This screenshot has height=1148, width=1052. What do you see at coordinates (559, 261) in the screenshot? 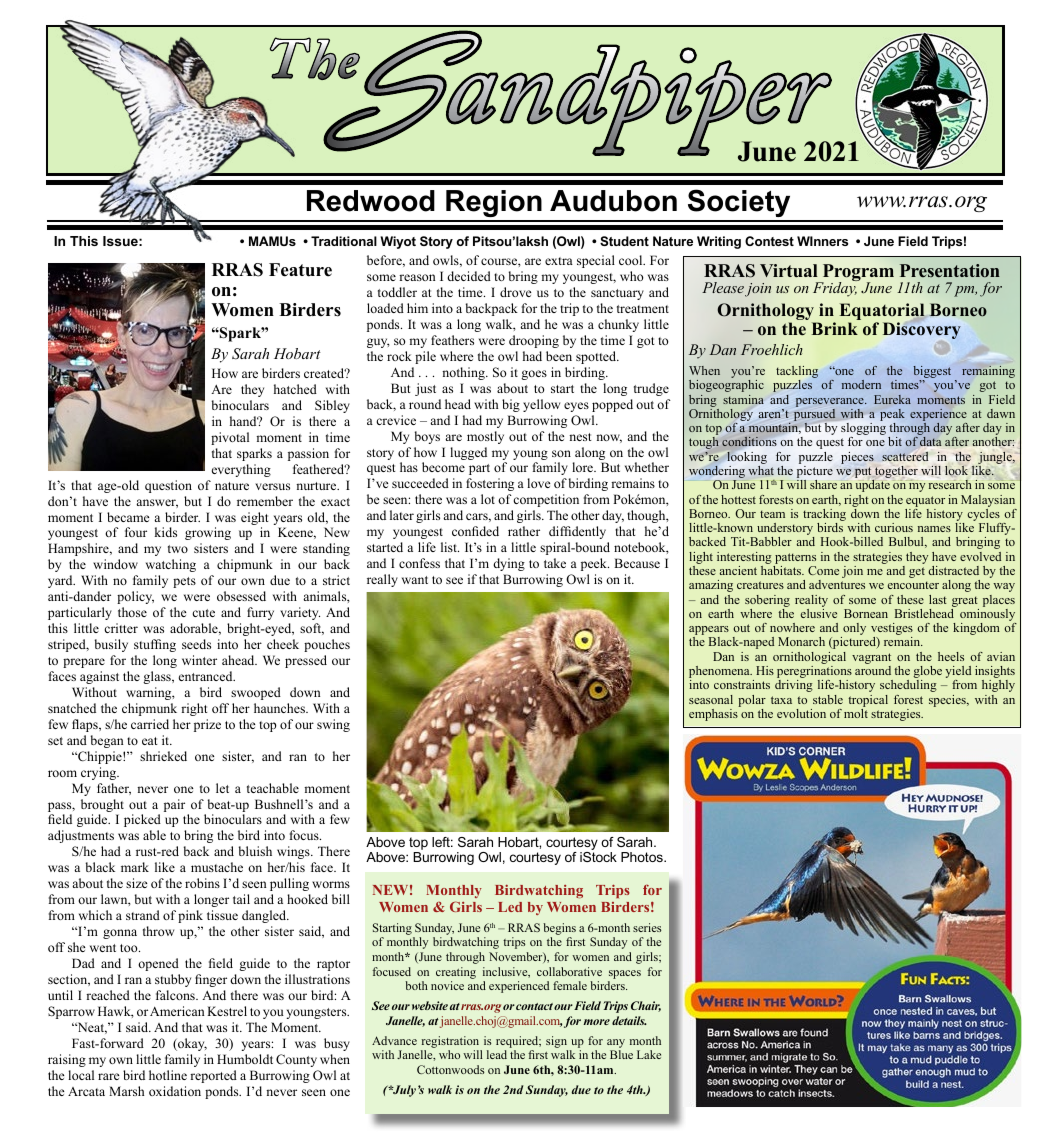
I see `extra` at bounding box center [559, 261].
